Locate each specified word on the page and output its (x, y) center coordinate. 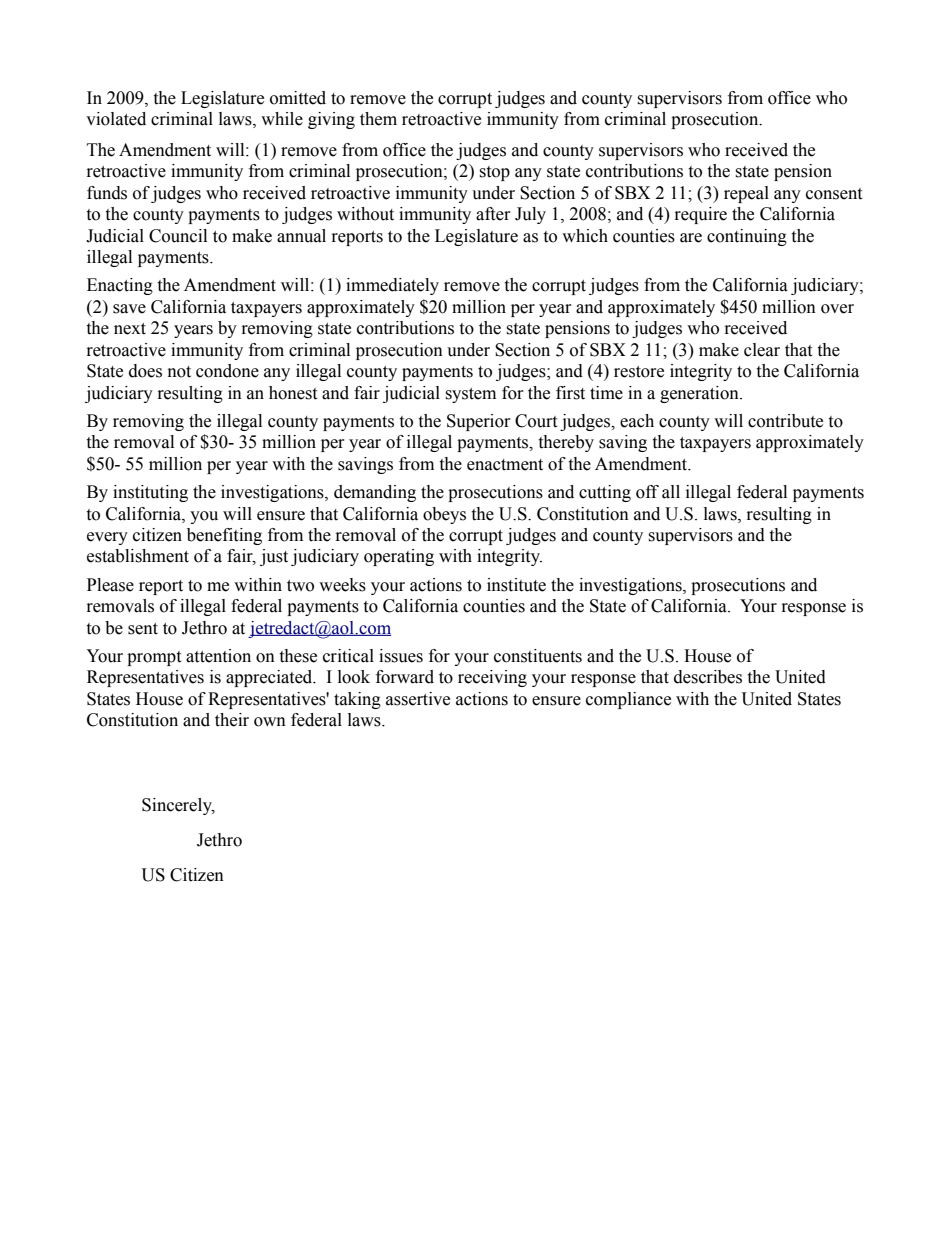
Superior (479, 422)
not (179, 372)
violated (116, 119)
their (232, 720)
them (378, 119)
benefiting (224, 536)
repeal (746, 194)
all (671, 492)
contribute (785, 421)
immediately (392, 286)
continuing (747, 237)
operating (399, 557)
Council (178, 236)
